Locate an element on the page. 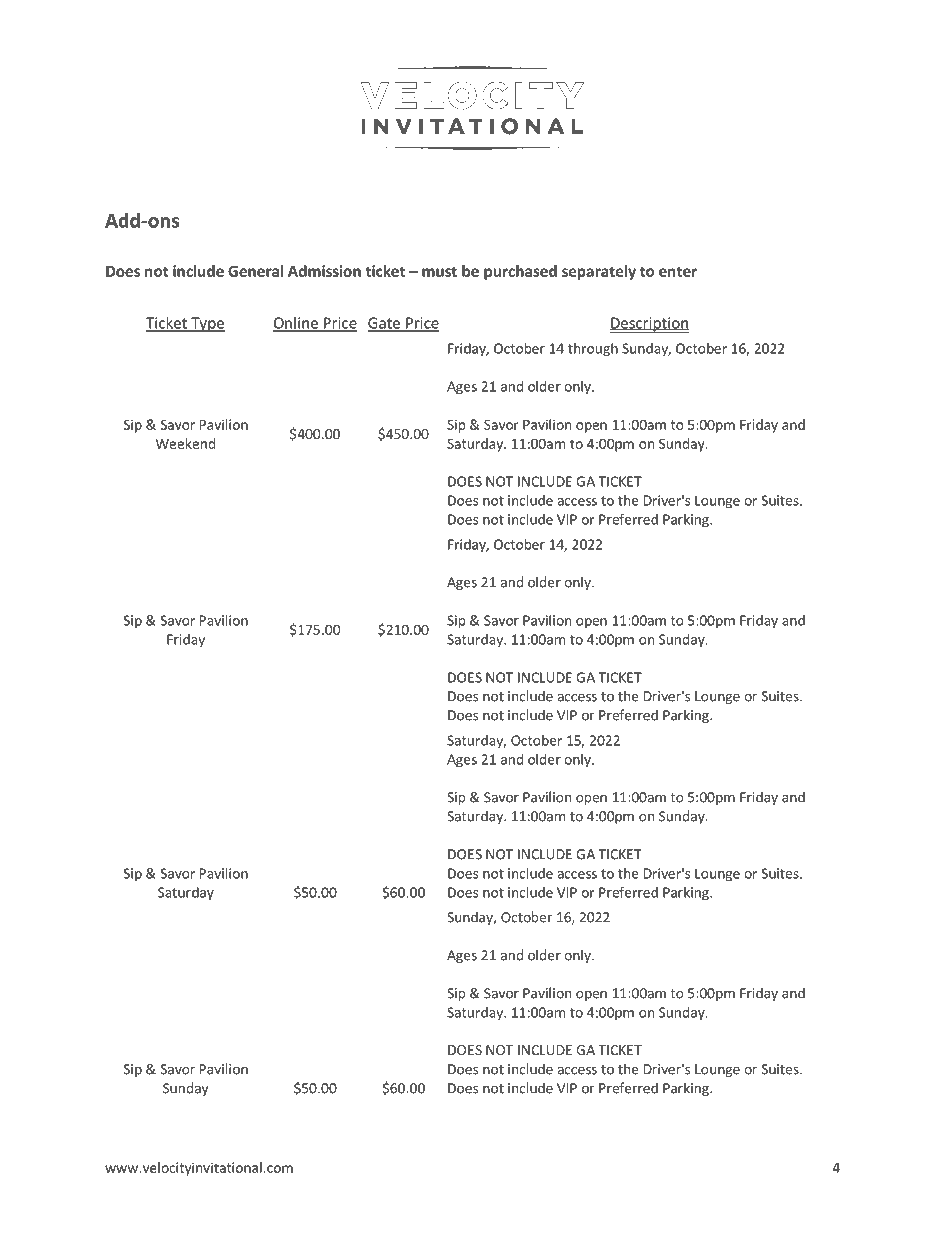 The width and height of the page is (952, 1233). Gate is located at coordinates (385, 324).
